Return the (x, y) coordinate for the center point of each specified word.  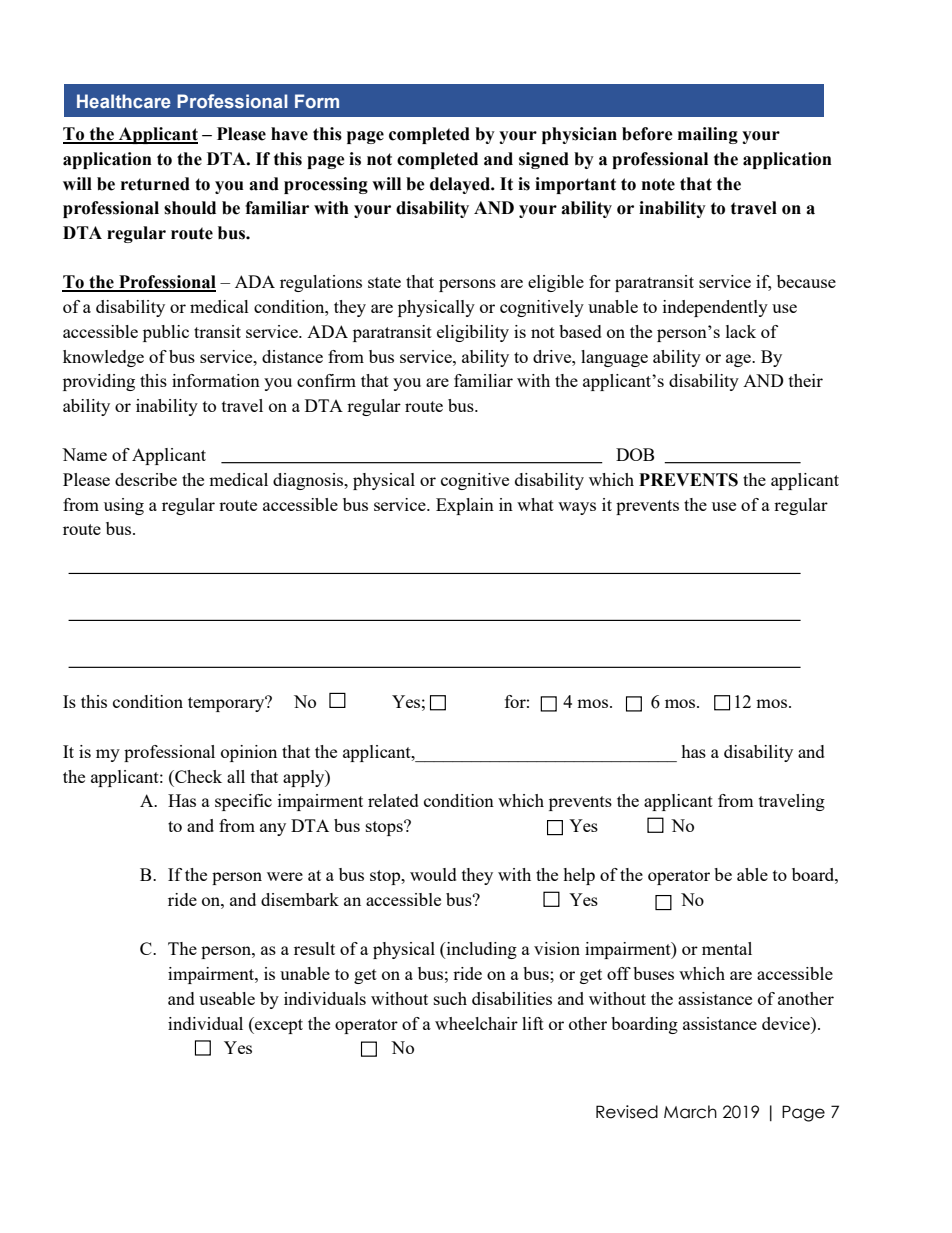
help (579, 876)
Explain (465, 506)
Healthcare (124, 101)
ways (577, 508)
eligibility (473, 333)
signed (544, 160)
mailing (708, 135)
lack (741, 331)
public (166, 333)
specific (243, 802)
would (433, 874)
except (278, 1025)
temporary (227, 704)
